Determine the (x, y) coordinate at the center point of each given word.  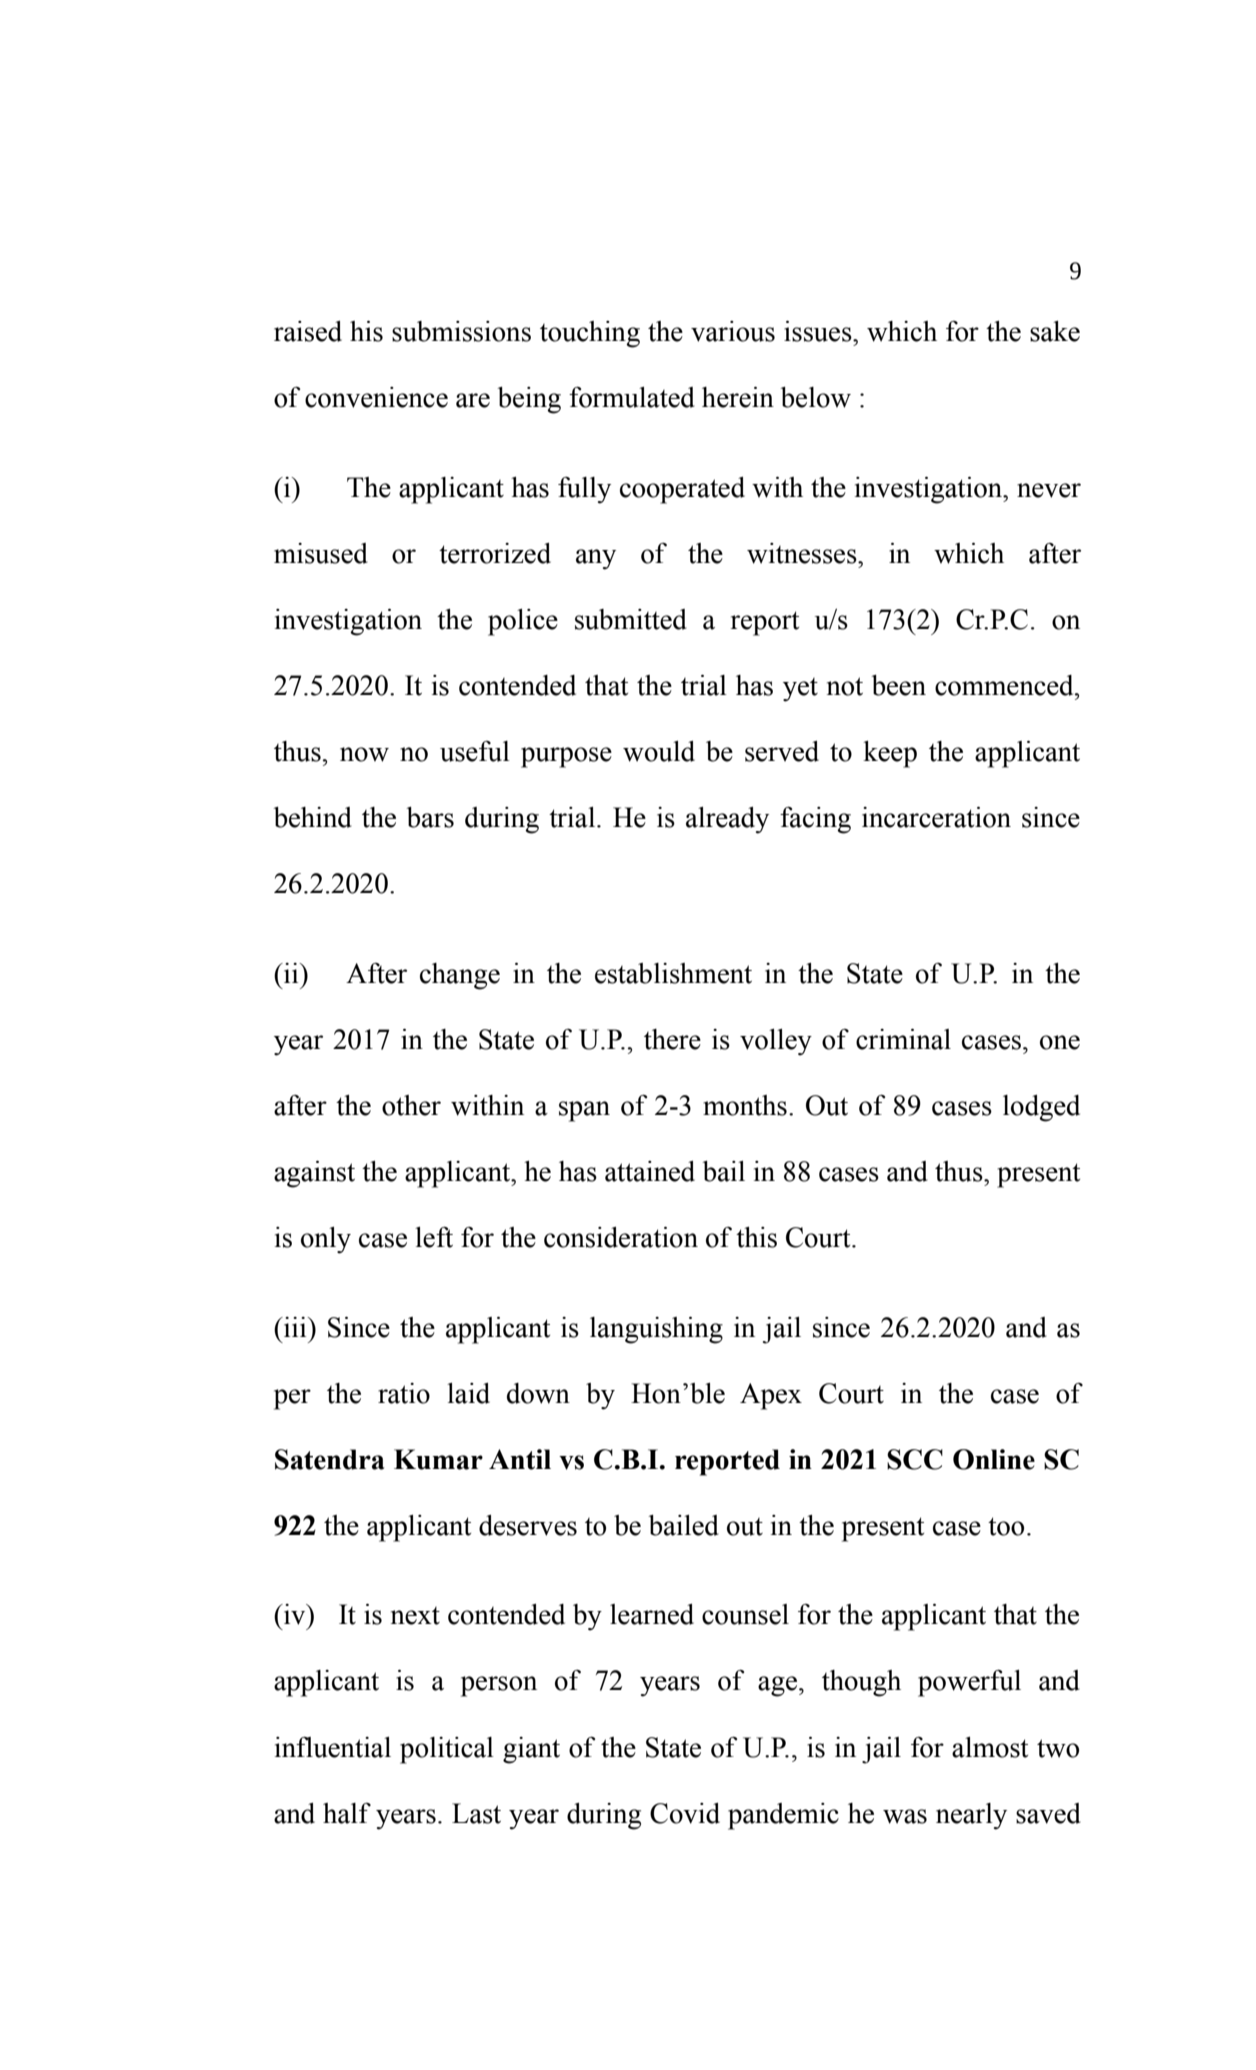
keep (890, 754)
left (434, 1237)
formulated (632, 397)
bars (430, 817)
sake (1055, 331)
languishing (656, 1330)
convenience (376, 397)
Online (994, 1459)
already (727, 820)
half (347, 1813)
